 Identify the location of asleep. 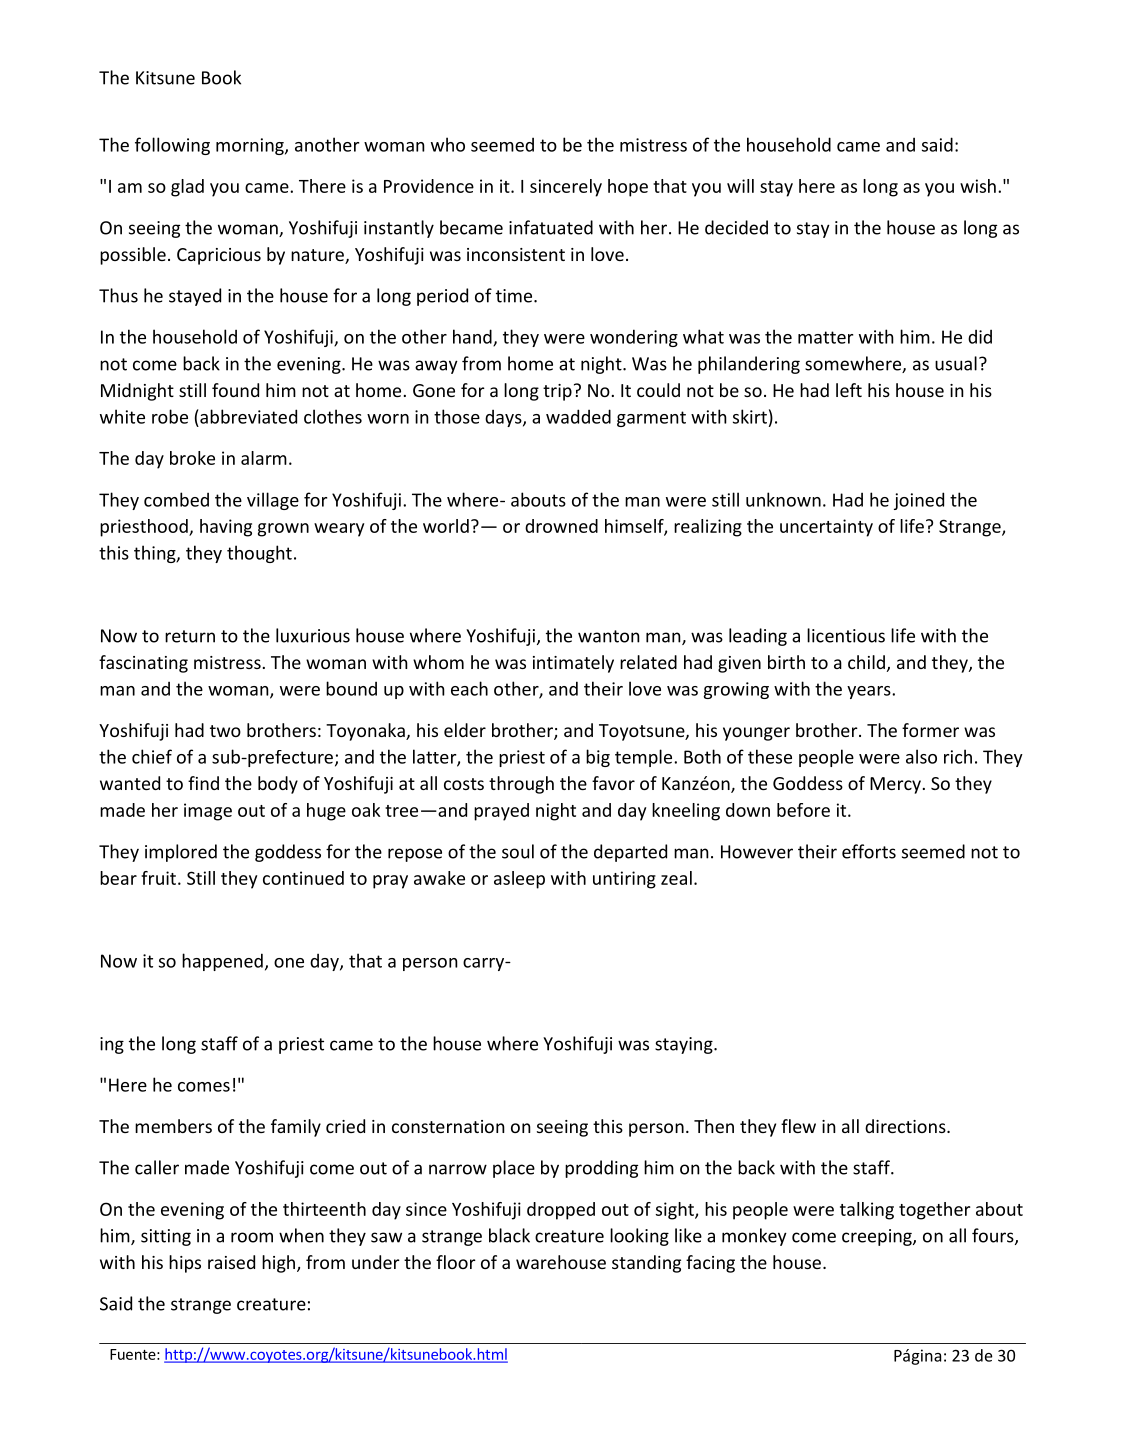
(519, 880).
